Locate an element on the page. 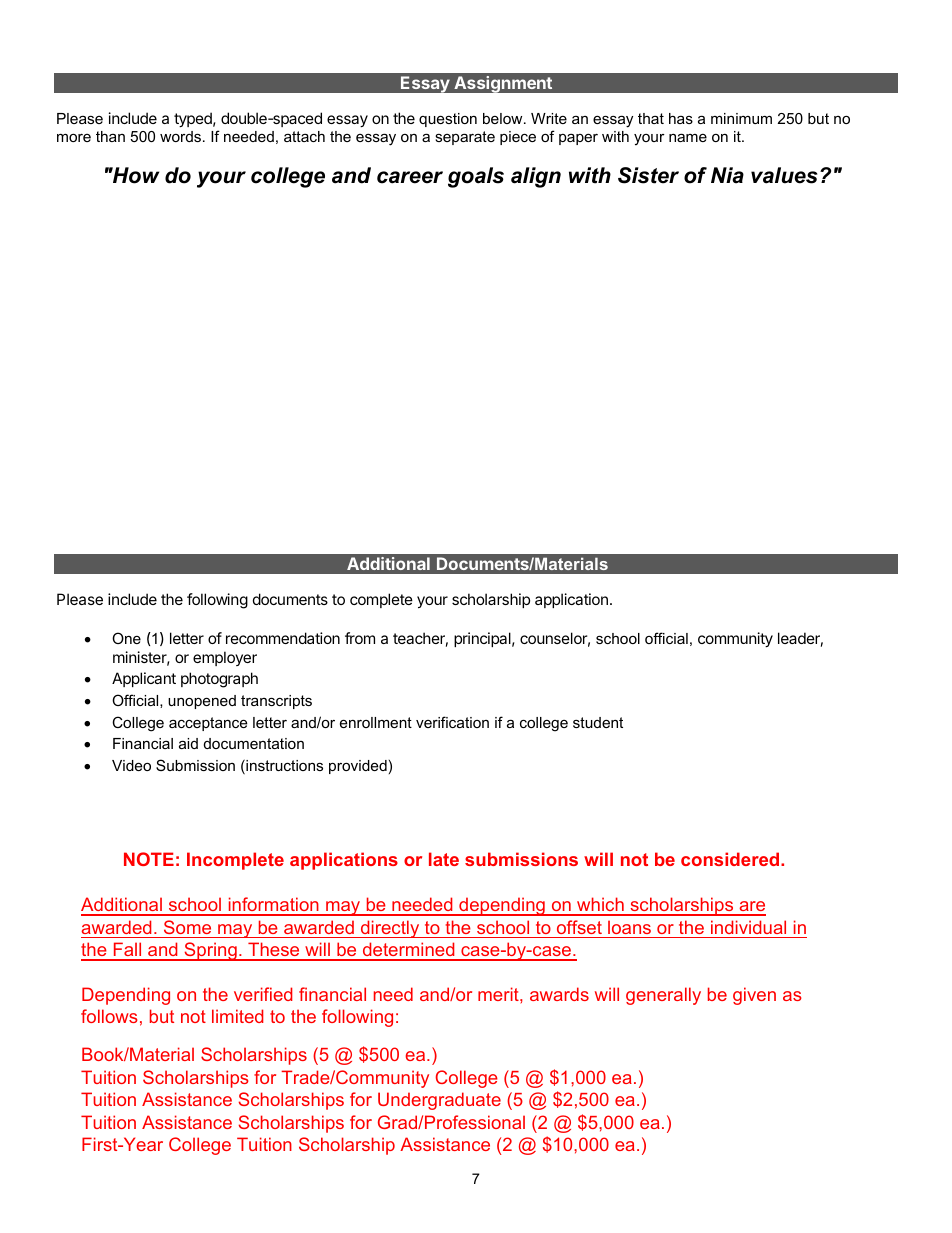 This image has width=952, height=1233. follows is located at coordinates (109, 1016).
